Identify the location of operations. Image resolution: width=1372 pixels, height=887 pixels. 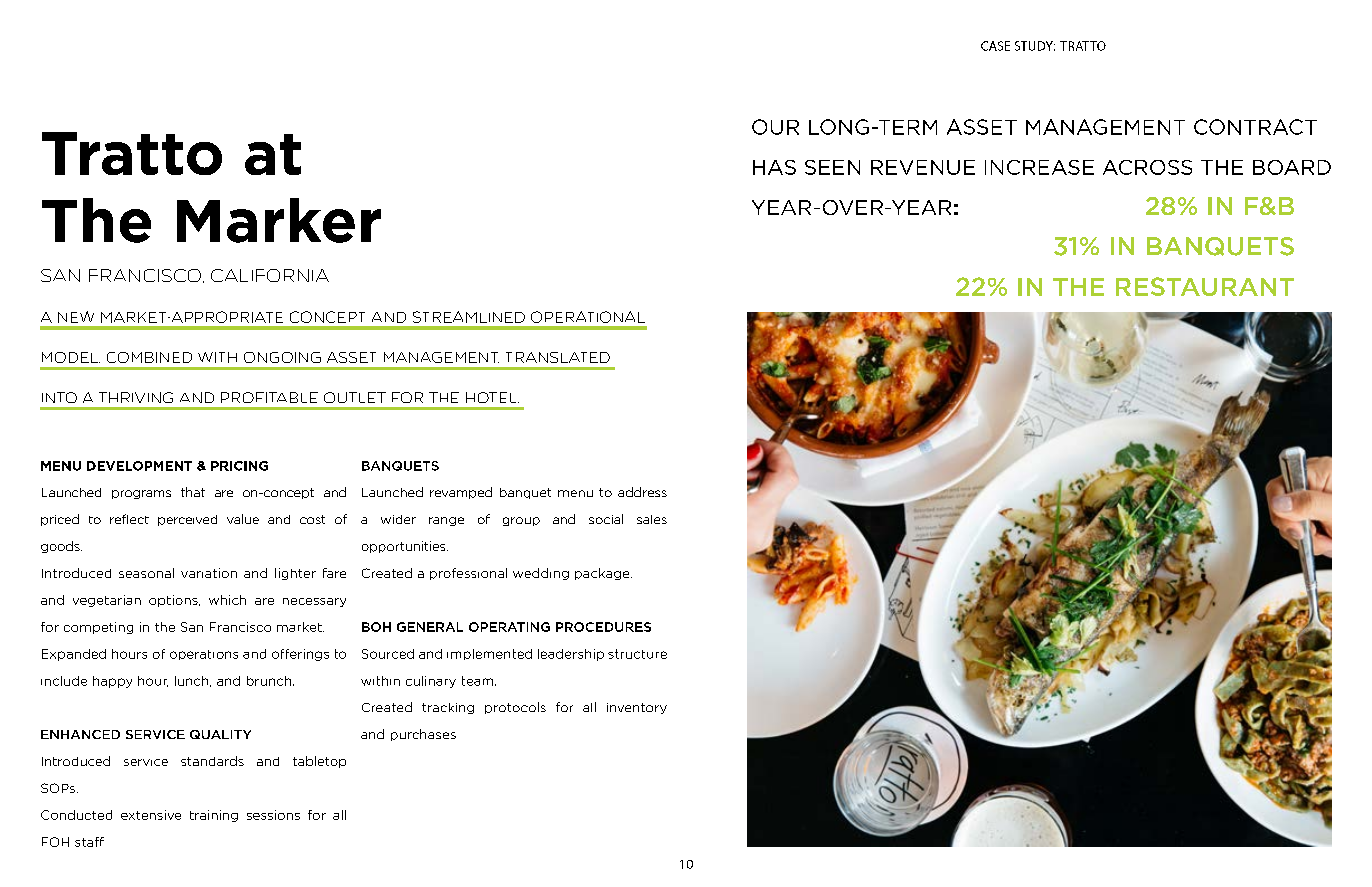
(204, 655).
